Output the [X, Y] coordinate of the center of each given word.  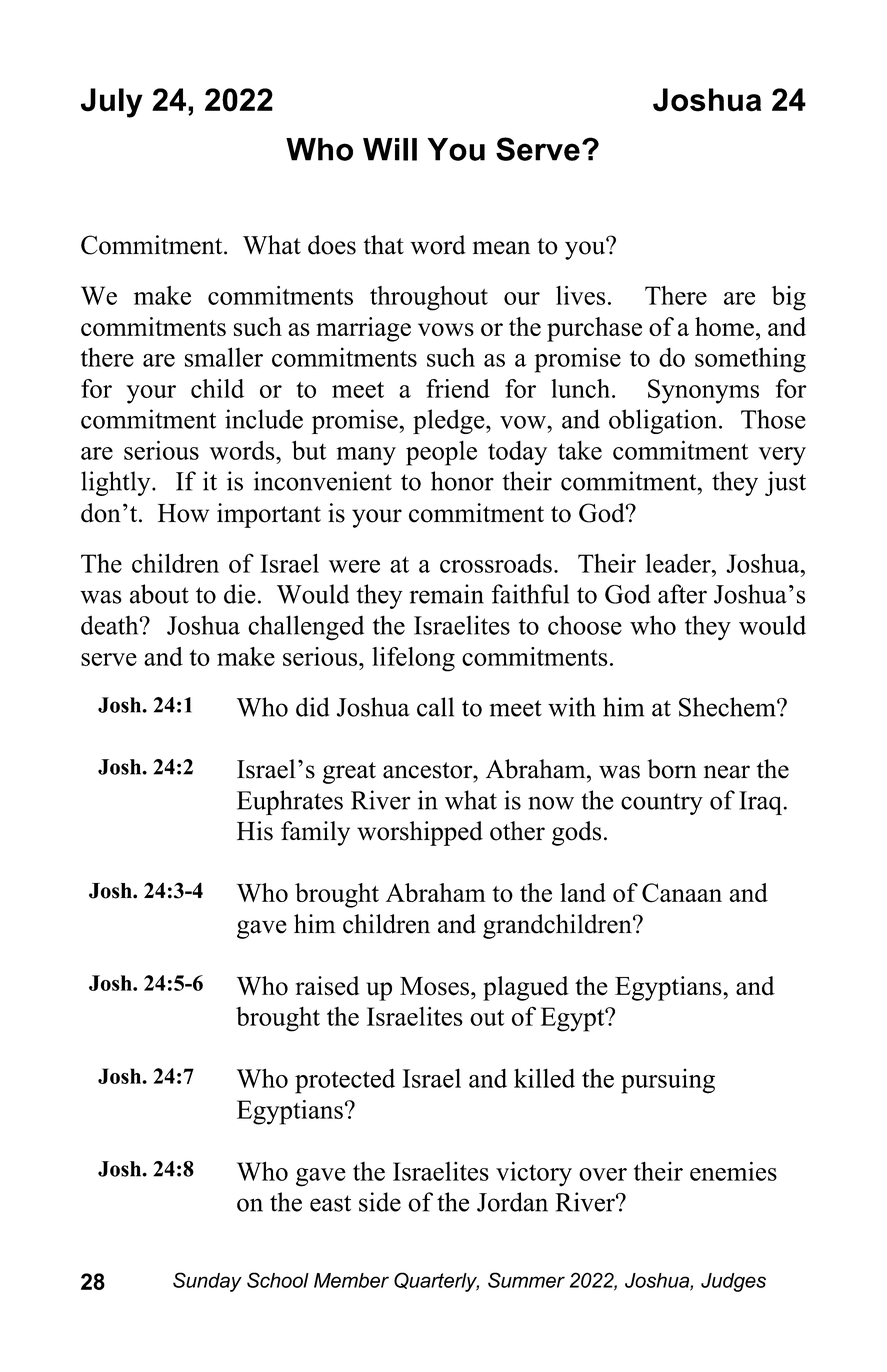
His [255, 831]
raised [327, 986]
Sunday [207, 1282]
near [727, 772]
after [682, 594]
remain [446, 594]
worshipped [420, 833]
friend [458, 388]
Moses [434, 986]
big [789, 298]
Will [390, 149]
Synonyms [703, 391]
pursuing [668, 1081]
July [112, 103]
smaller [224, 357]
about [159, 594]
